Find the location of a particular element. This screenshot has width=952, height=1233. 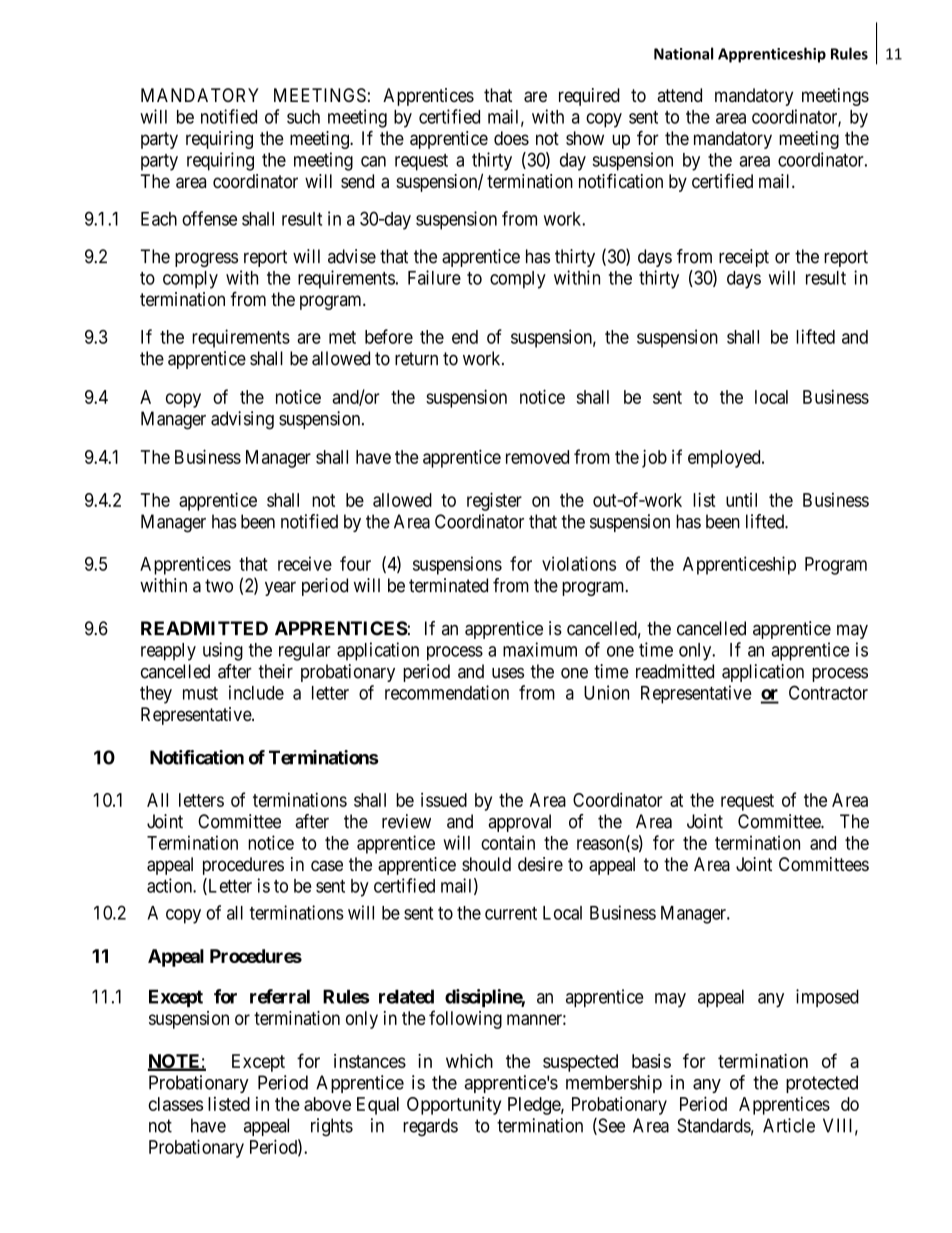

classes is located at coordinates (175, 1104).
